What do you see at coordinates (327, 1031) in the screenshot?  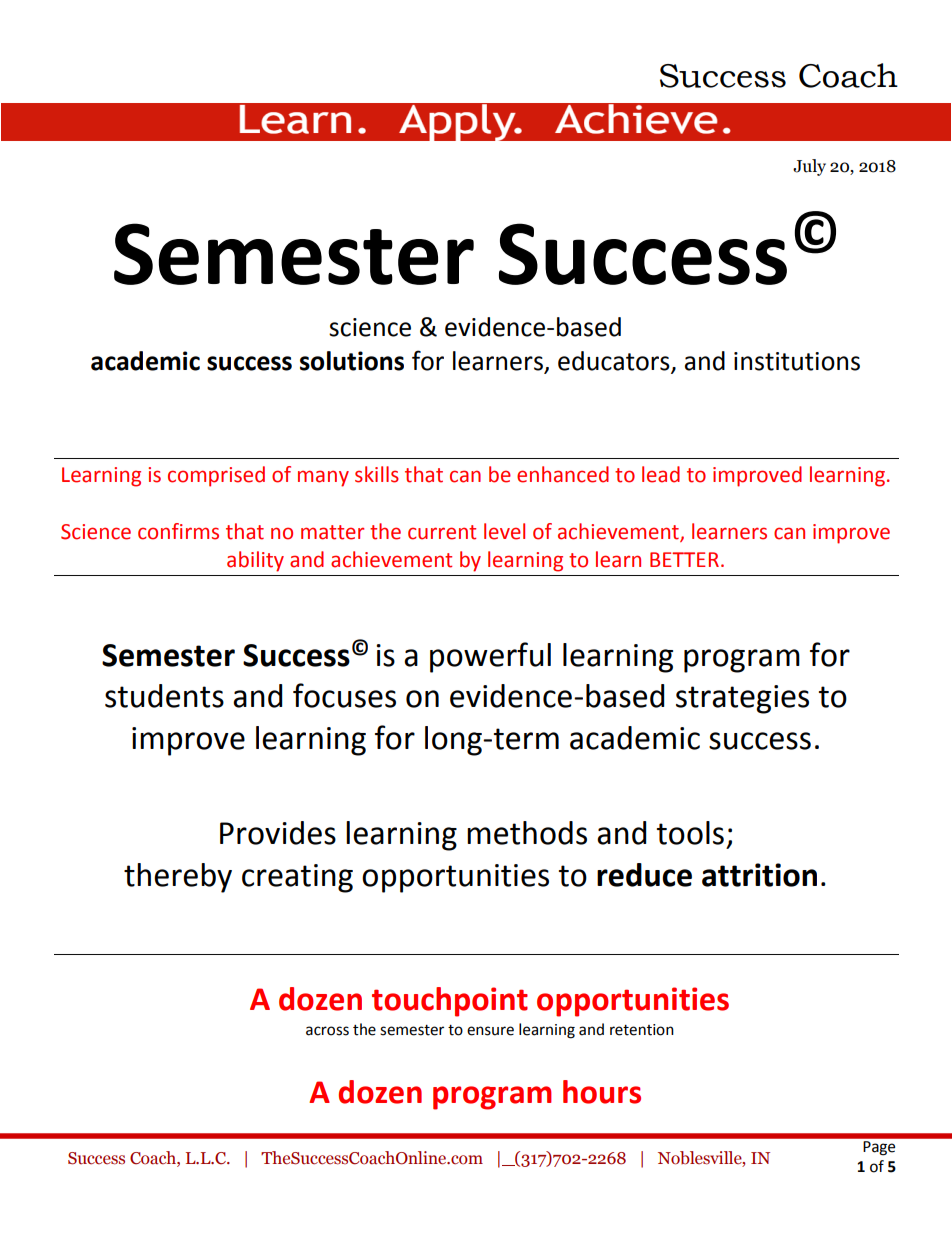 I see `across` at bounding box center [327, 1031].
